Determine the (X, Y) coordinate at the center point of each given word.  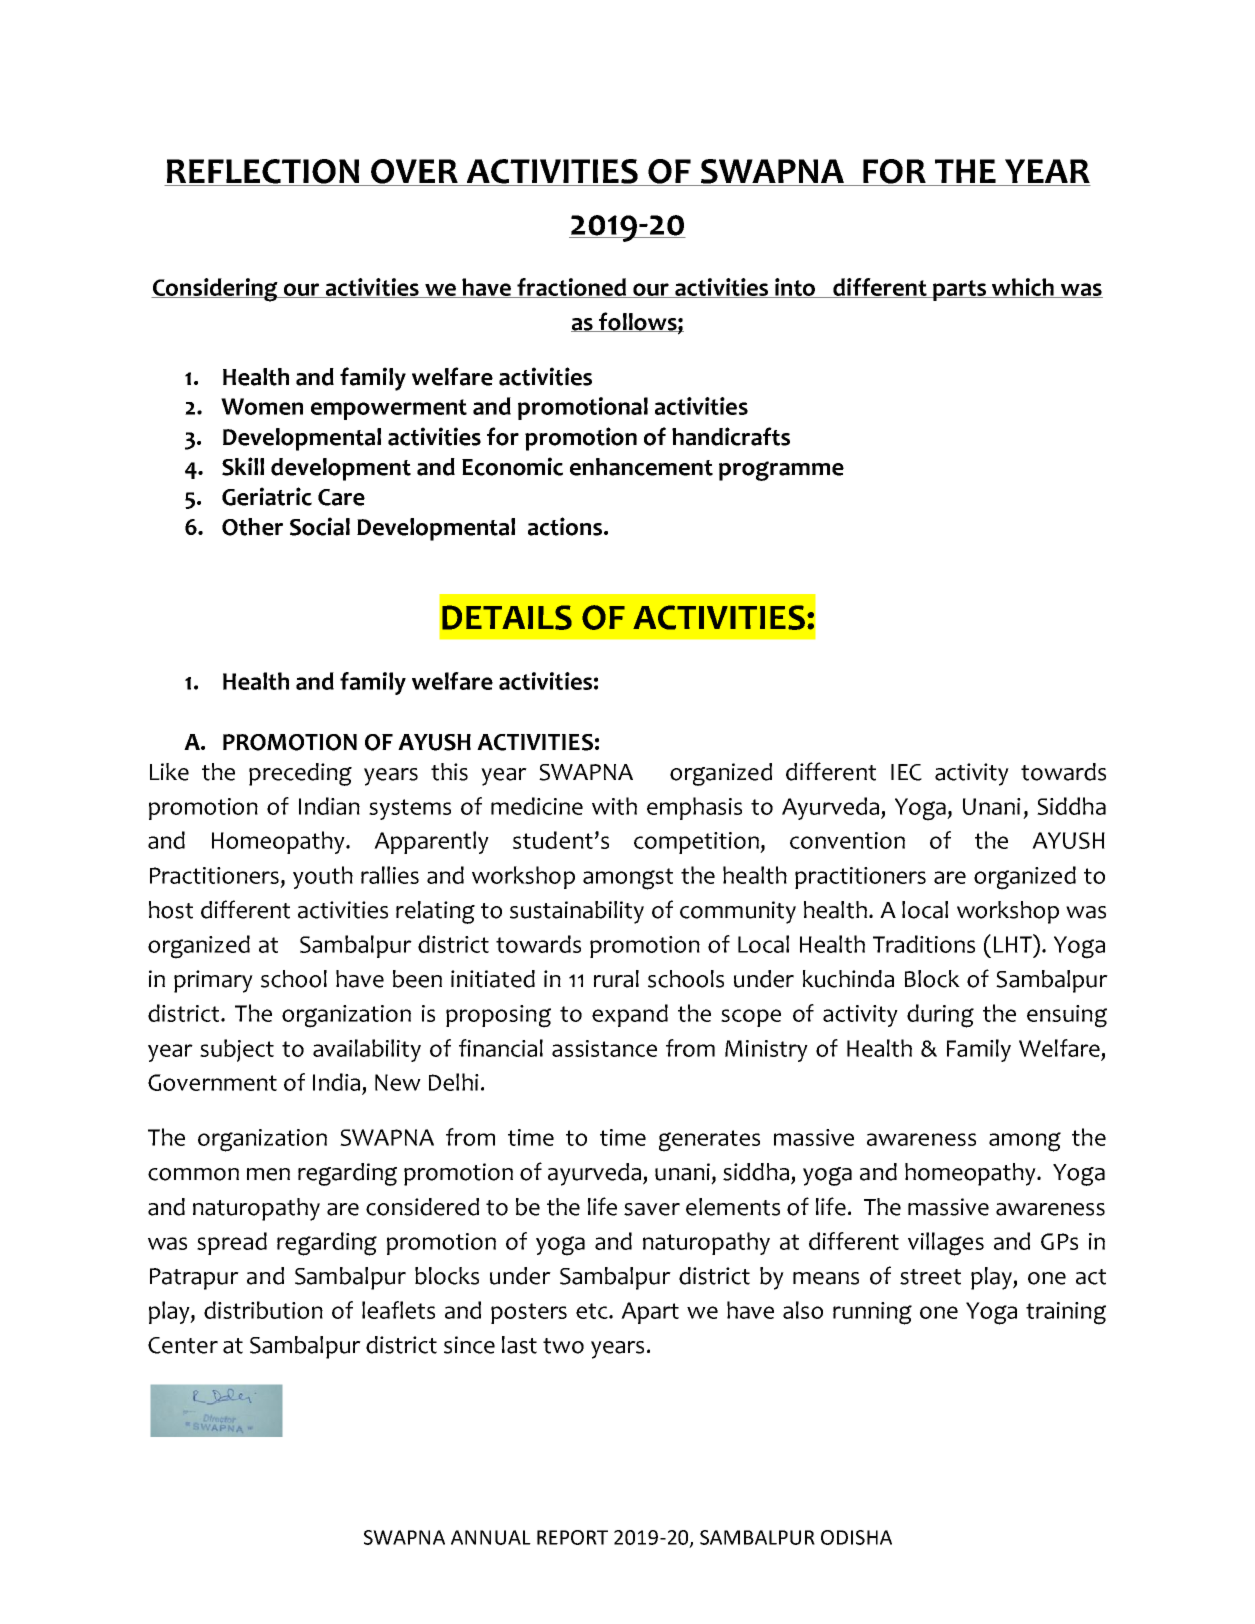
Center (183, 1345)
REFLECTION (263, 172)
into (795, 288)
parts (960, 290)
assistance (604, 1048)
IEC (906, 772)
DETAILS (507, 617)
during (940, 1016)
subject (237, 1050)
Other (252, 527)
